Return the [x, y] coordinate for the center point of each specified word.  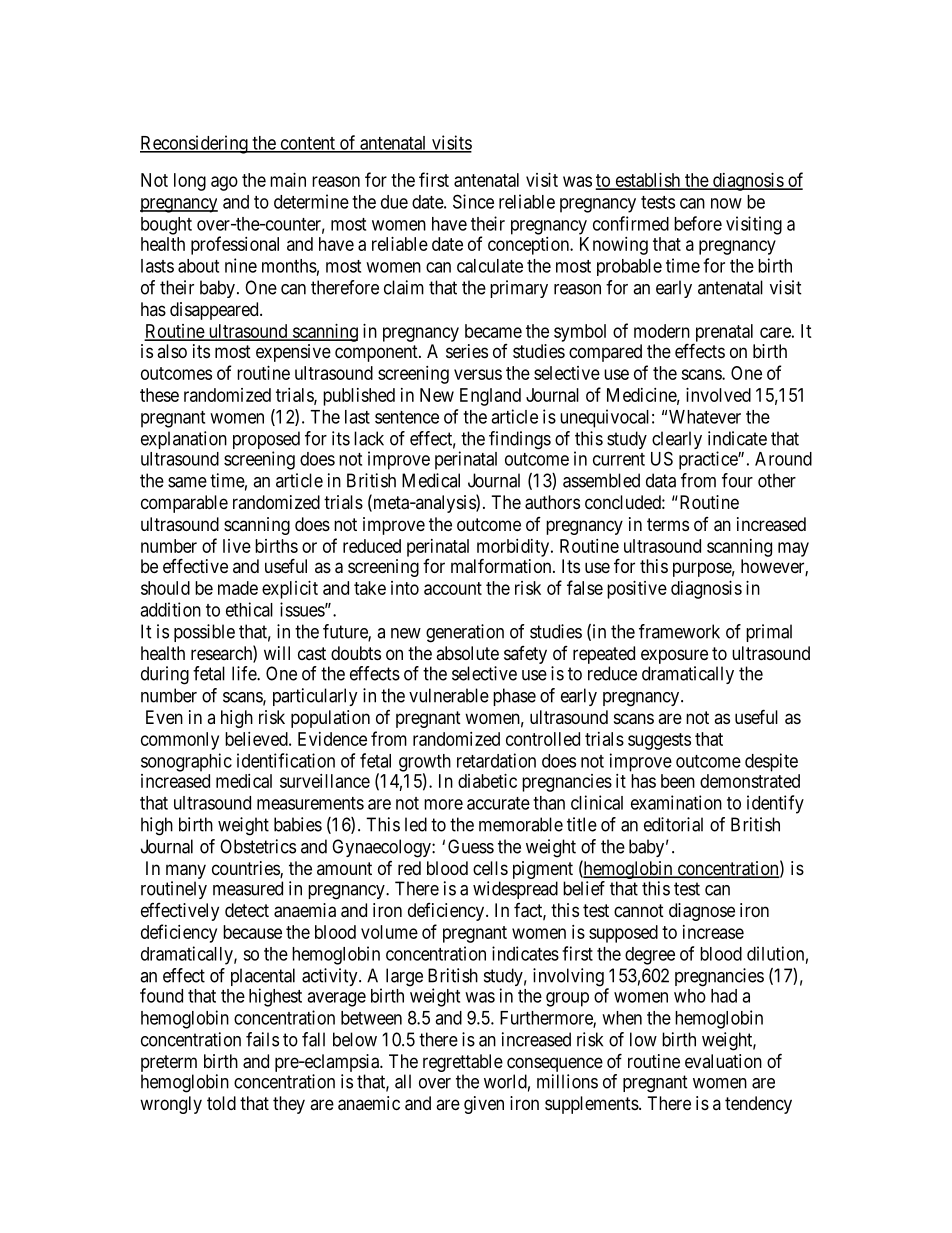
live [237, 546]
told [221, 1103]
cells [490, 868]
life [245, 673]
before [698, 223]
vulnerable [449, 695]
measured [248, 888]
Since [473, 201]
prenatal [723, 334]
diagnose [702, 912]
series [467, 351]
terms [668, 524]
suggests [659, 741]
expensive [293, 353]
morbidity [514, 549]
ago [224, 183]
